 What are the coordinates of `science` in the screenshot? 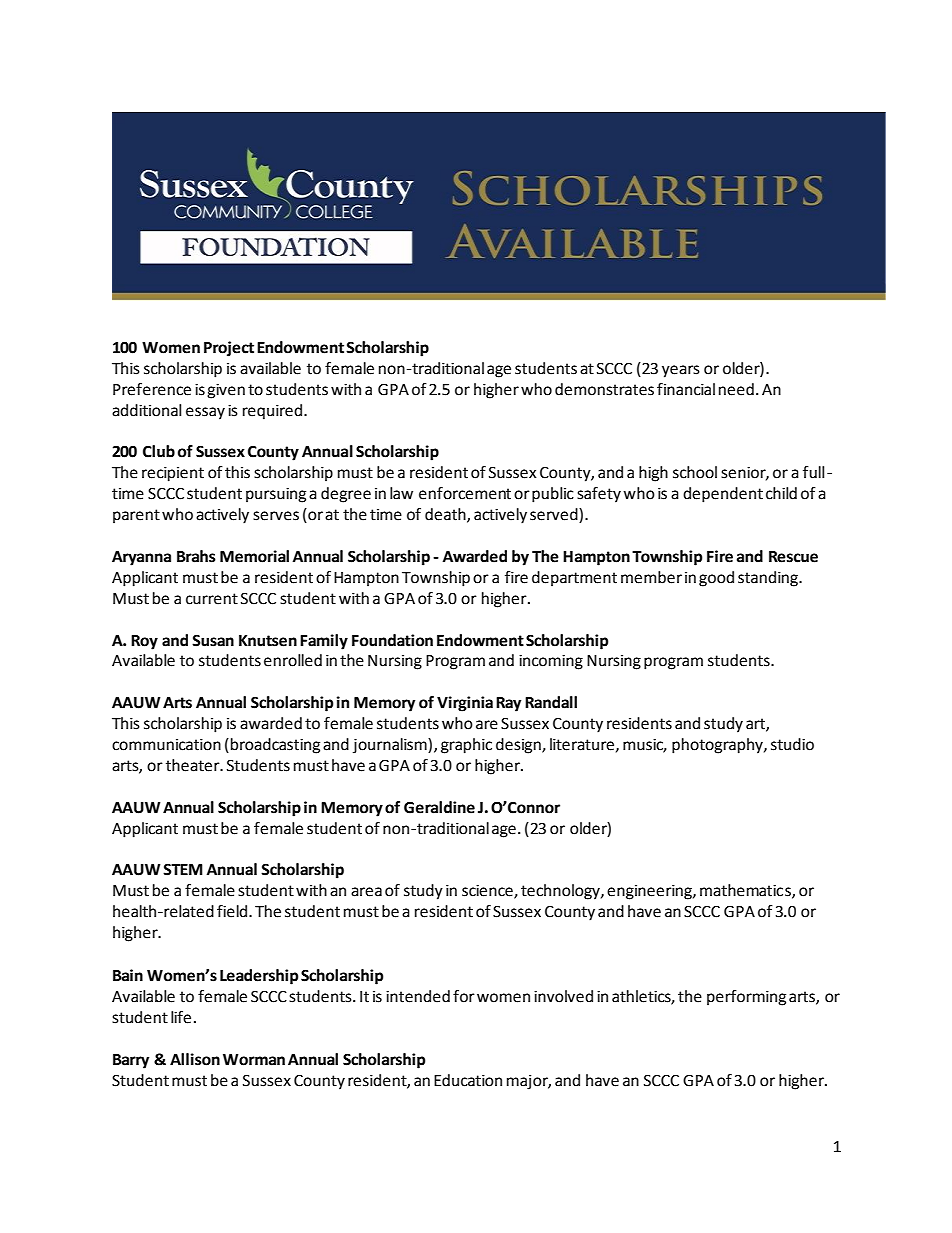 It's located at (488, 892).
